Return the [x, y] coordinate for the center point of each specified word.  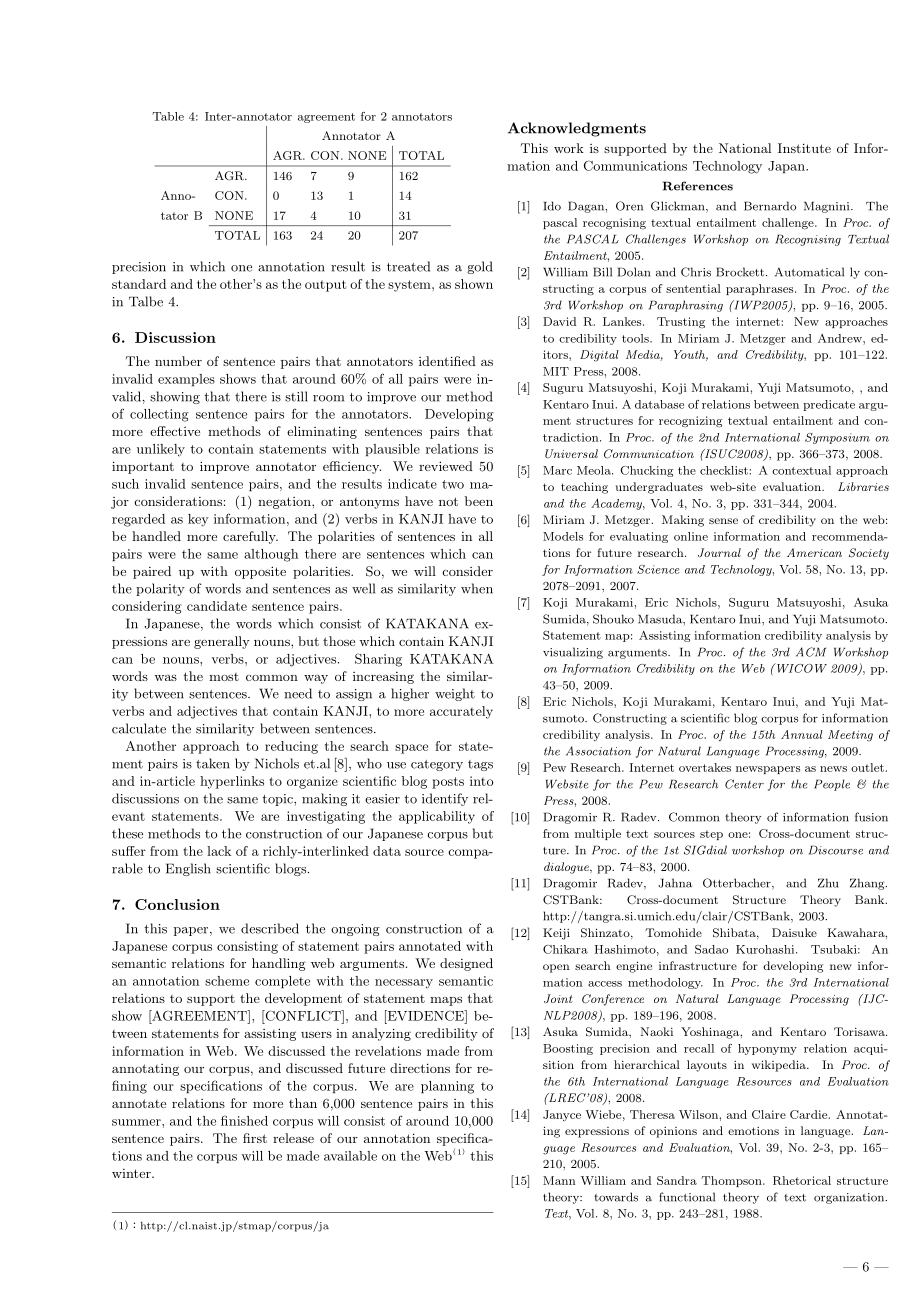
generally [222, 642]
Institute [804, 148]
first [255, 1138]
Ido [552, 206]
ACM [811, 652]
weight [455, 694]
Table [168, 116]
